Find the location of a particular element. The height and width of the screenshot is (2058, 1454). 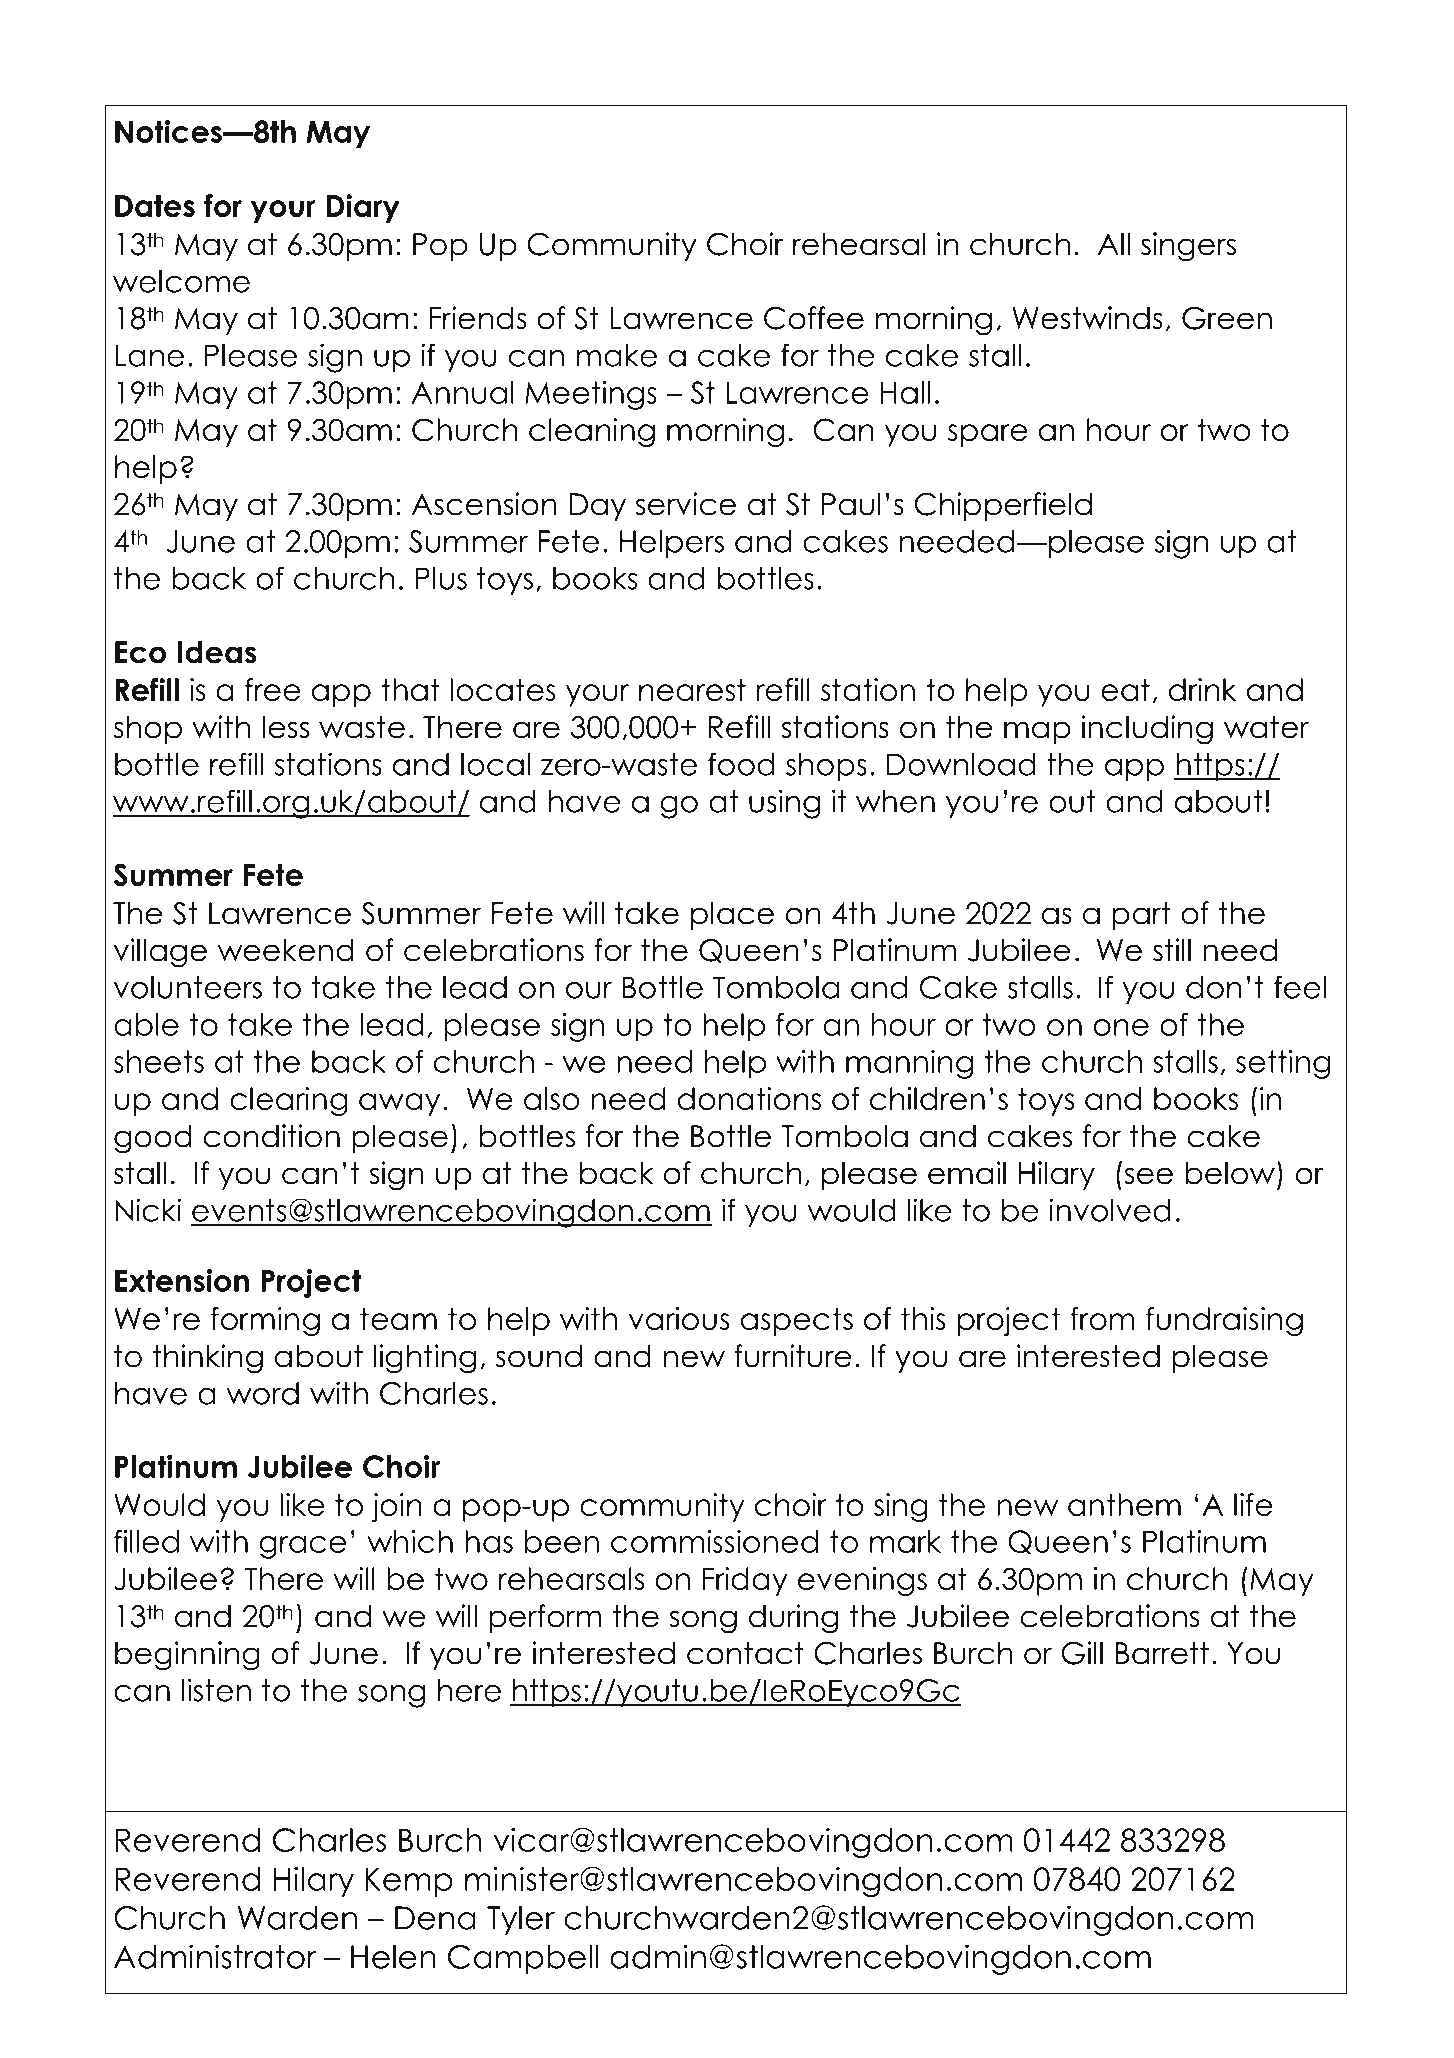

clearing is located at coordinates (289, 1101).
